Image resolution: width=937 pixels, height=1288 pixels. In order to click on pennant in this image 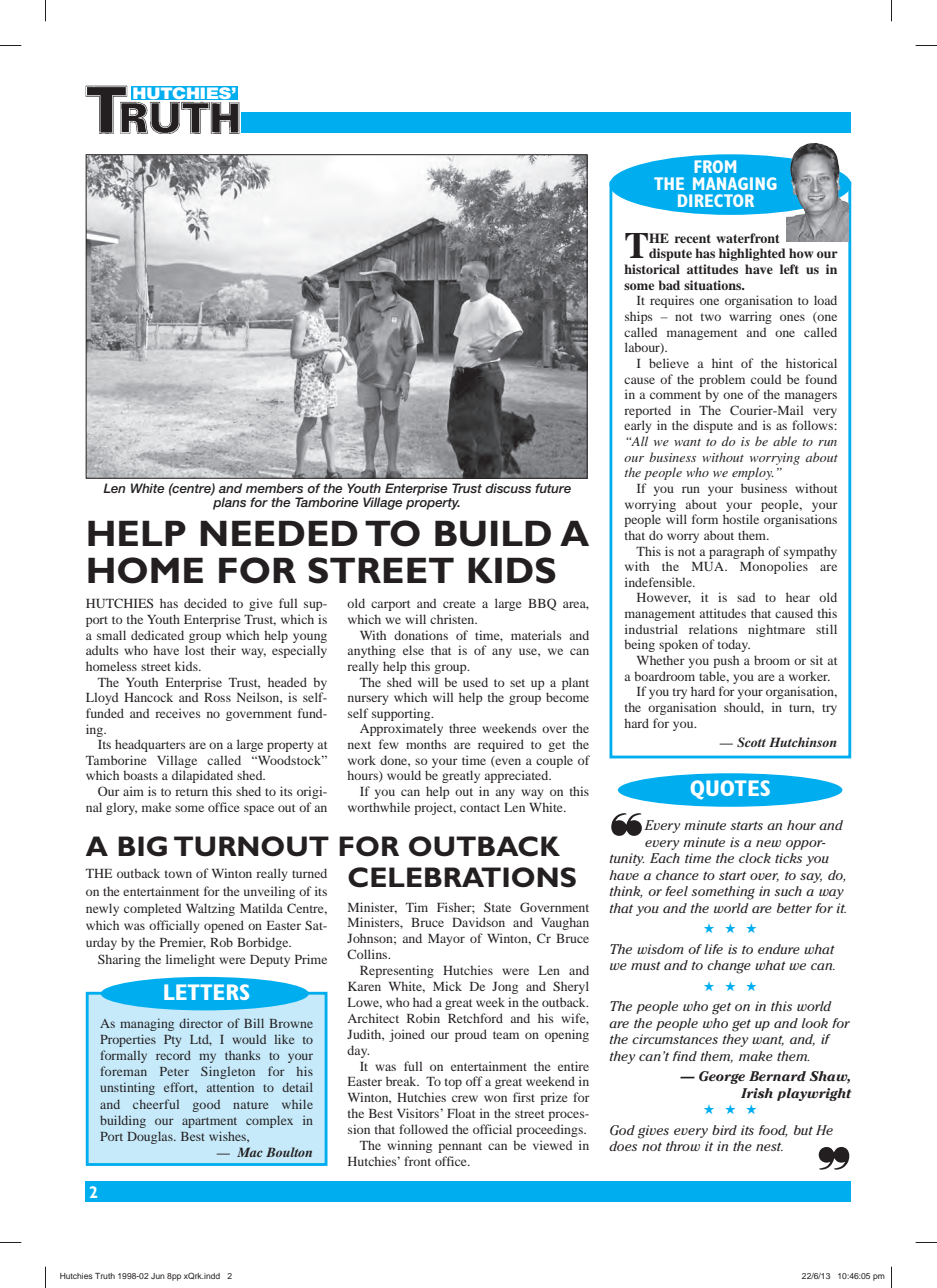, I will do `click(460, 1147)`.
